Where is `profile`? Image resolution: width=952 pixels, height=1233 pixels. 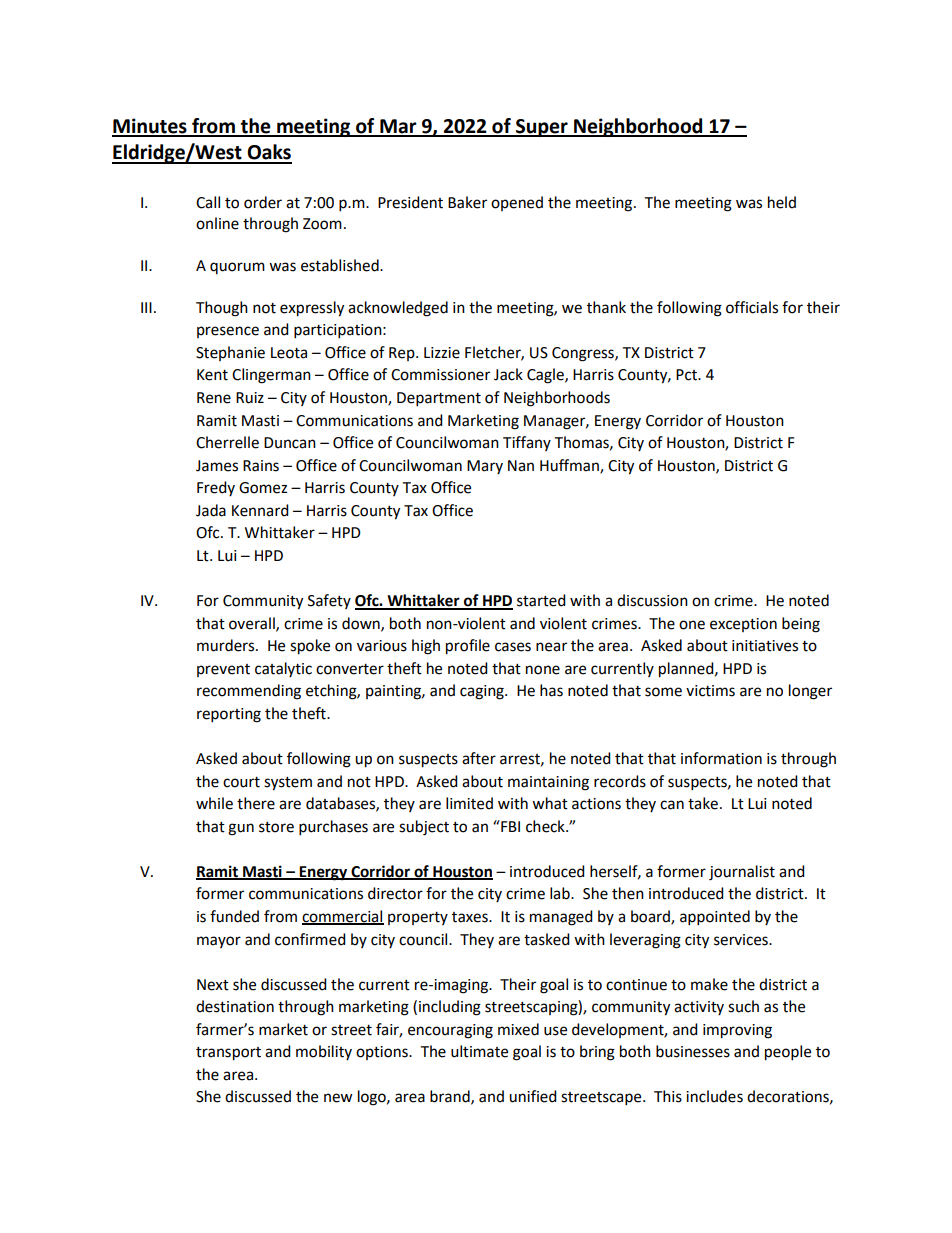 profile is located at coordinates (468, 647).
